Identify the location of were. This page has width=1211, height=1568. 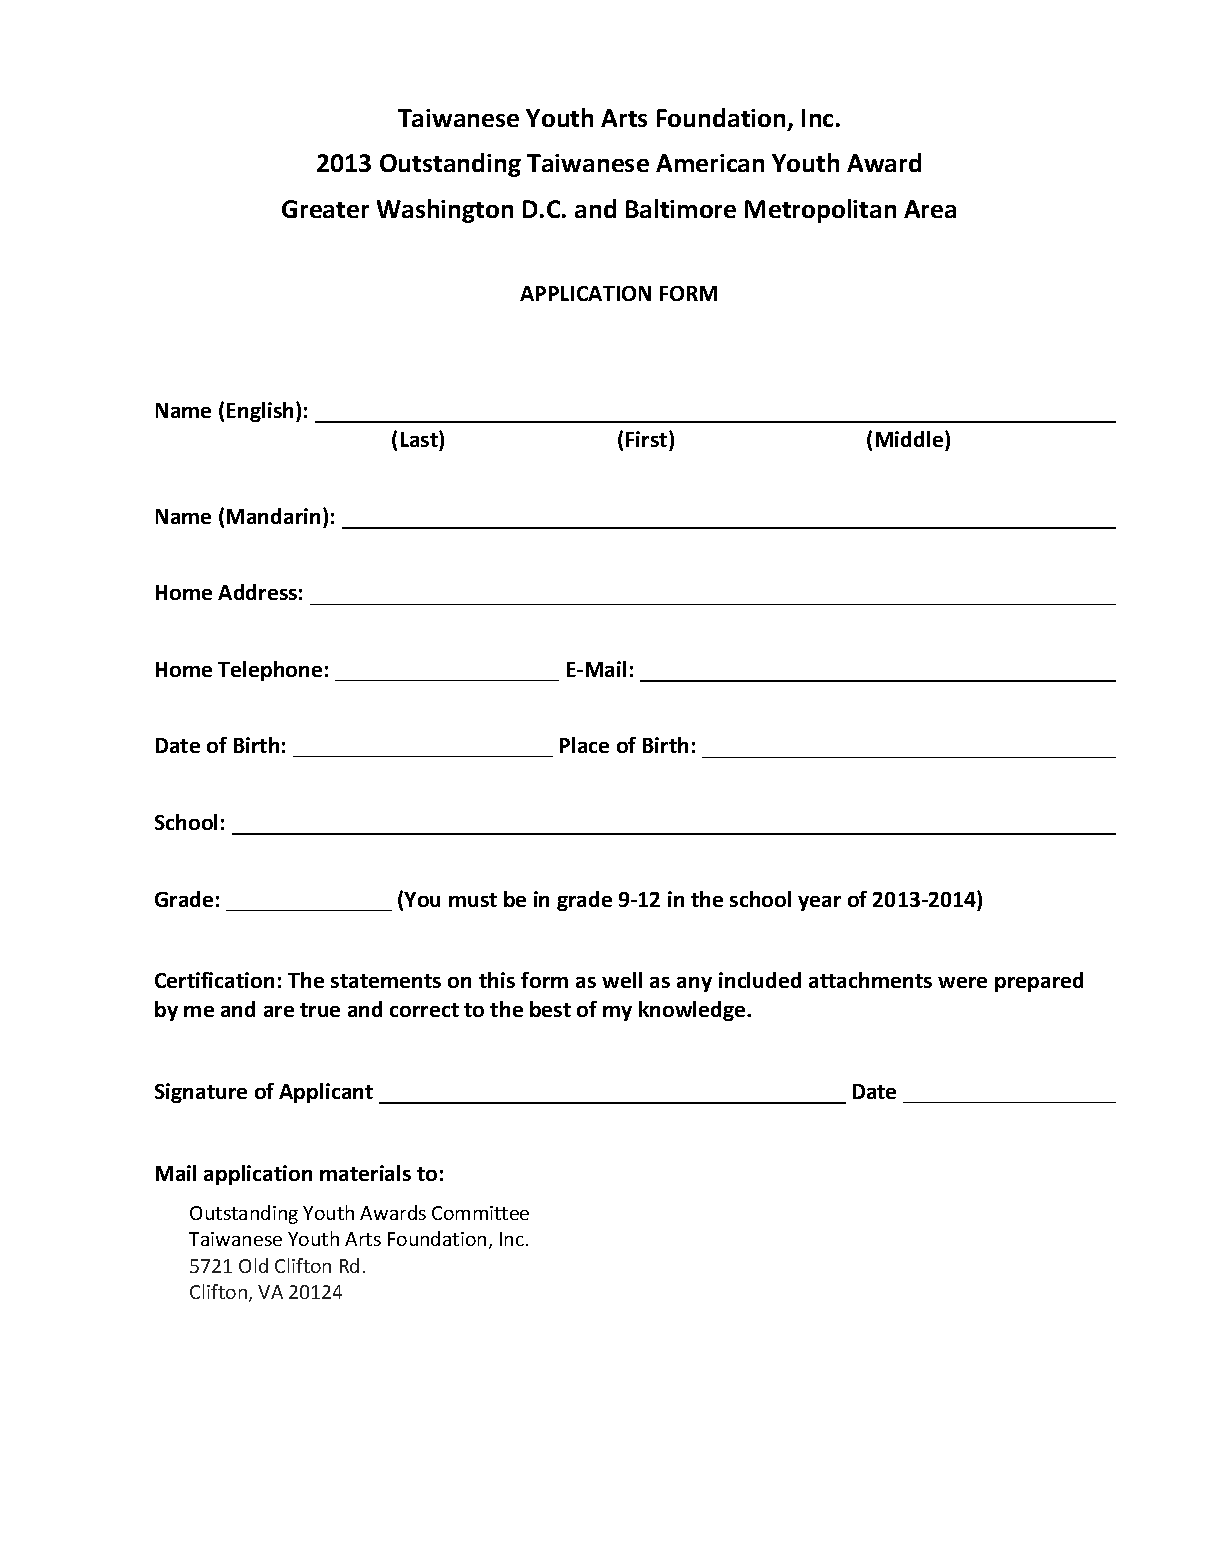
(962, 982).
